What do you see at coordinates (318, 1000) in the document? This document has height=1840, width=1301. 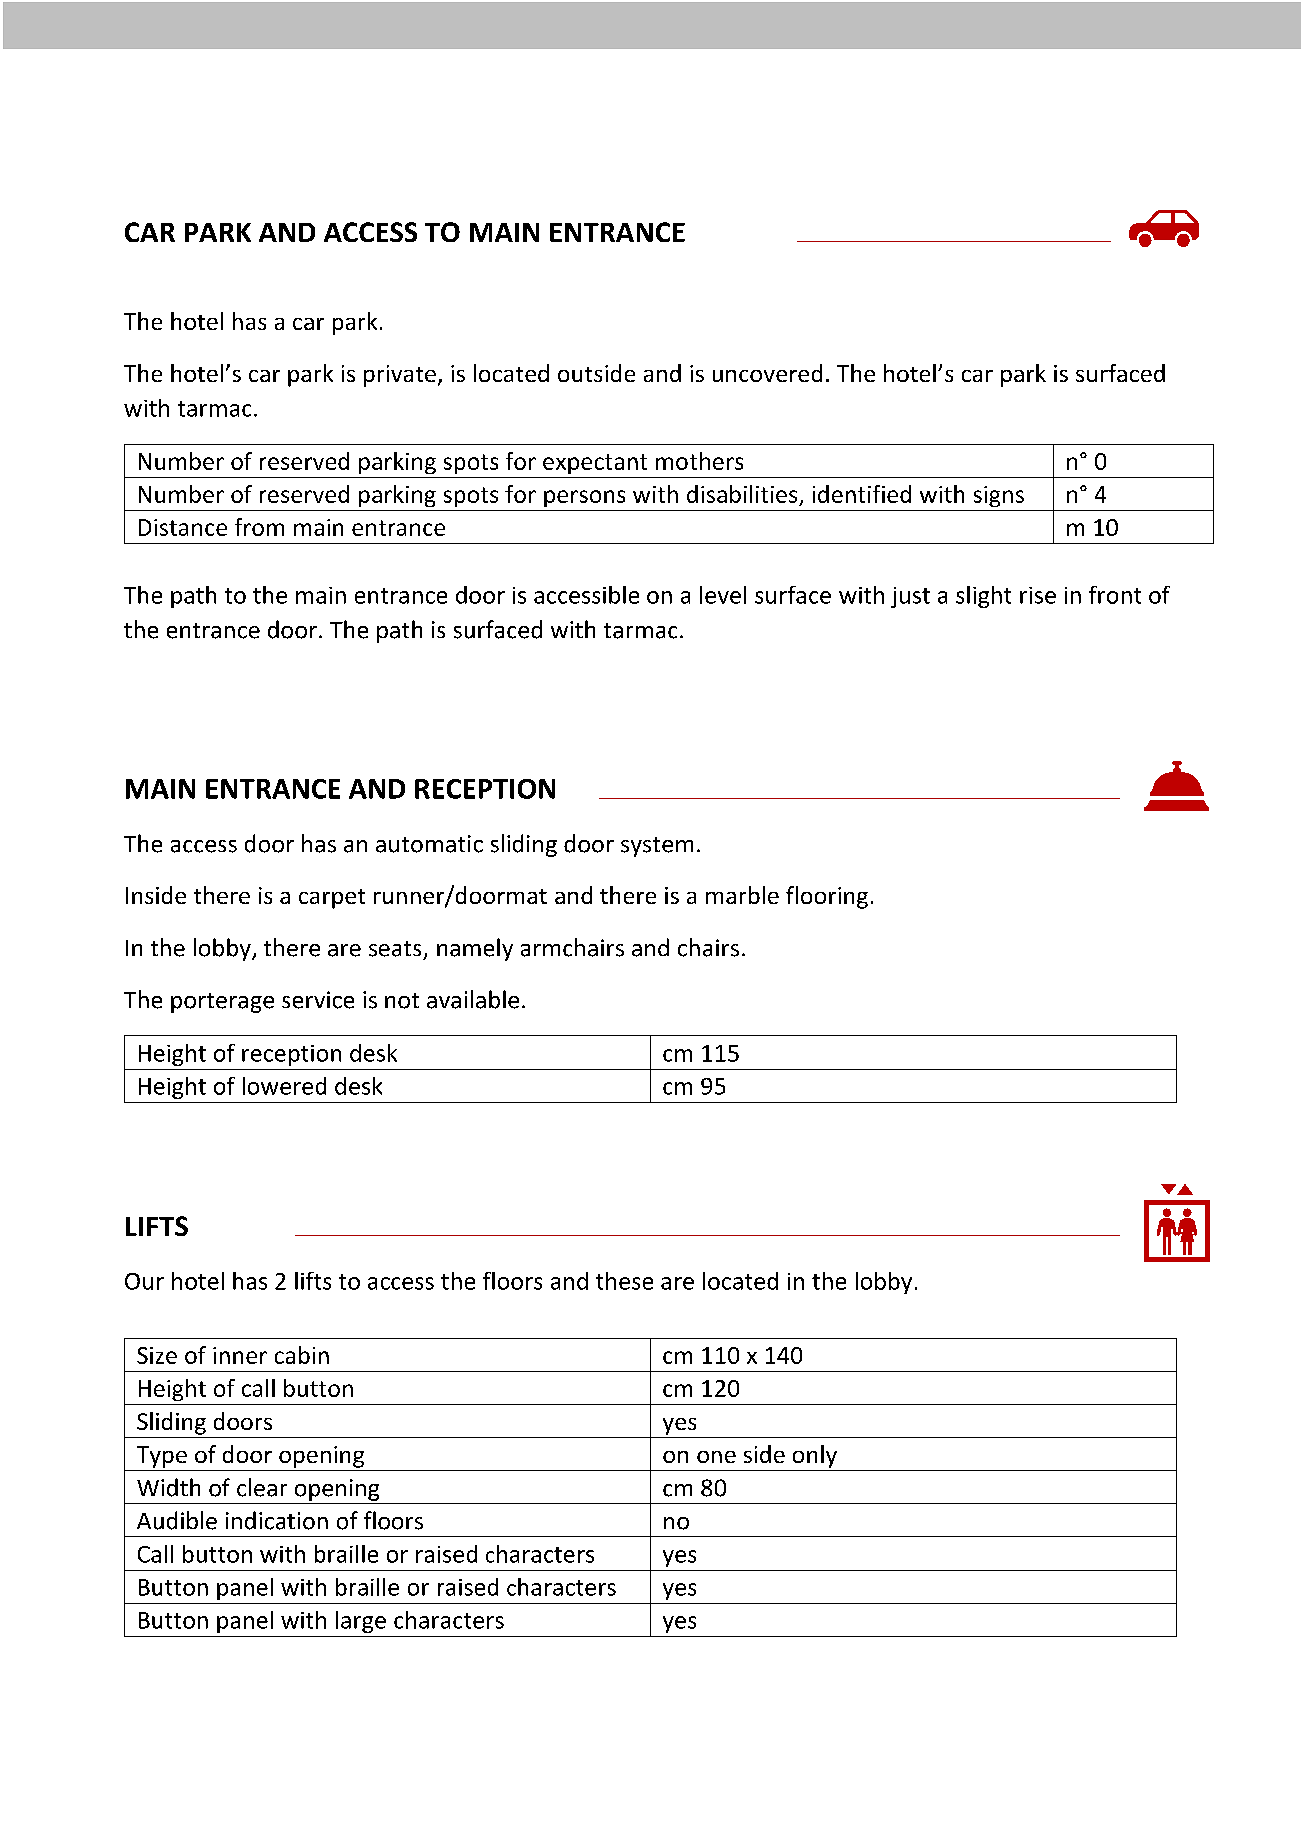 I see `service` at bounding box center [318, 1000].
